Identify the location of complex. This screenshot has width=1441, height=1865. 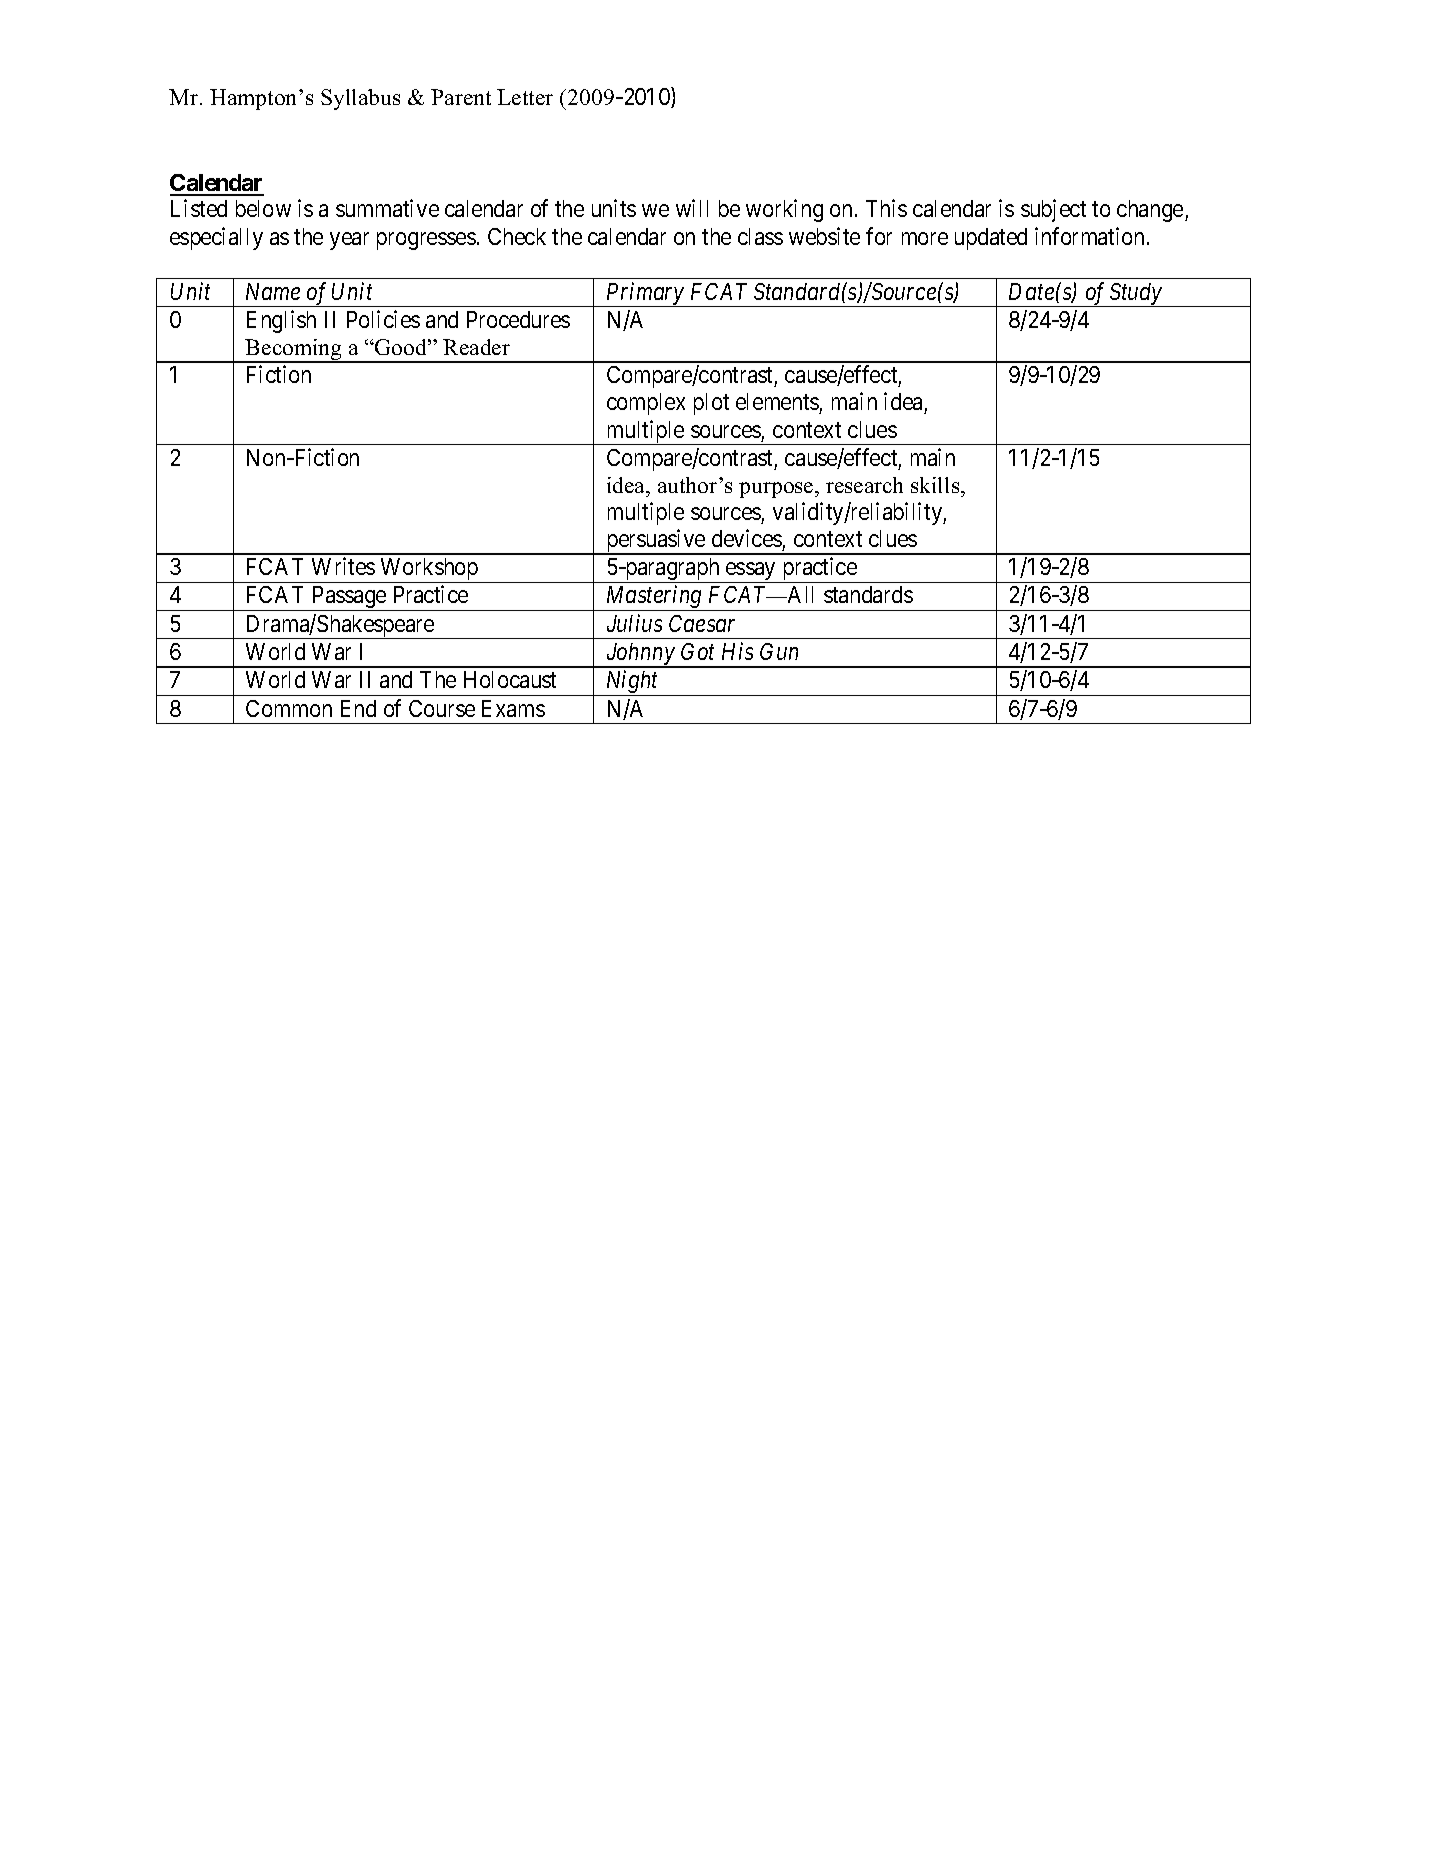
(646, 404).
